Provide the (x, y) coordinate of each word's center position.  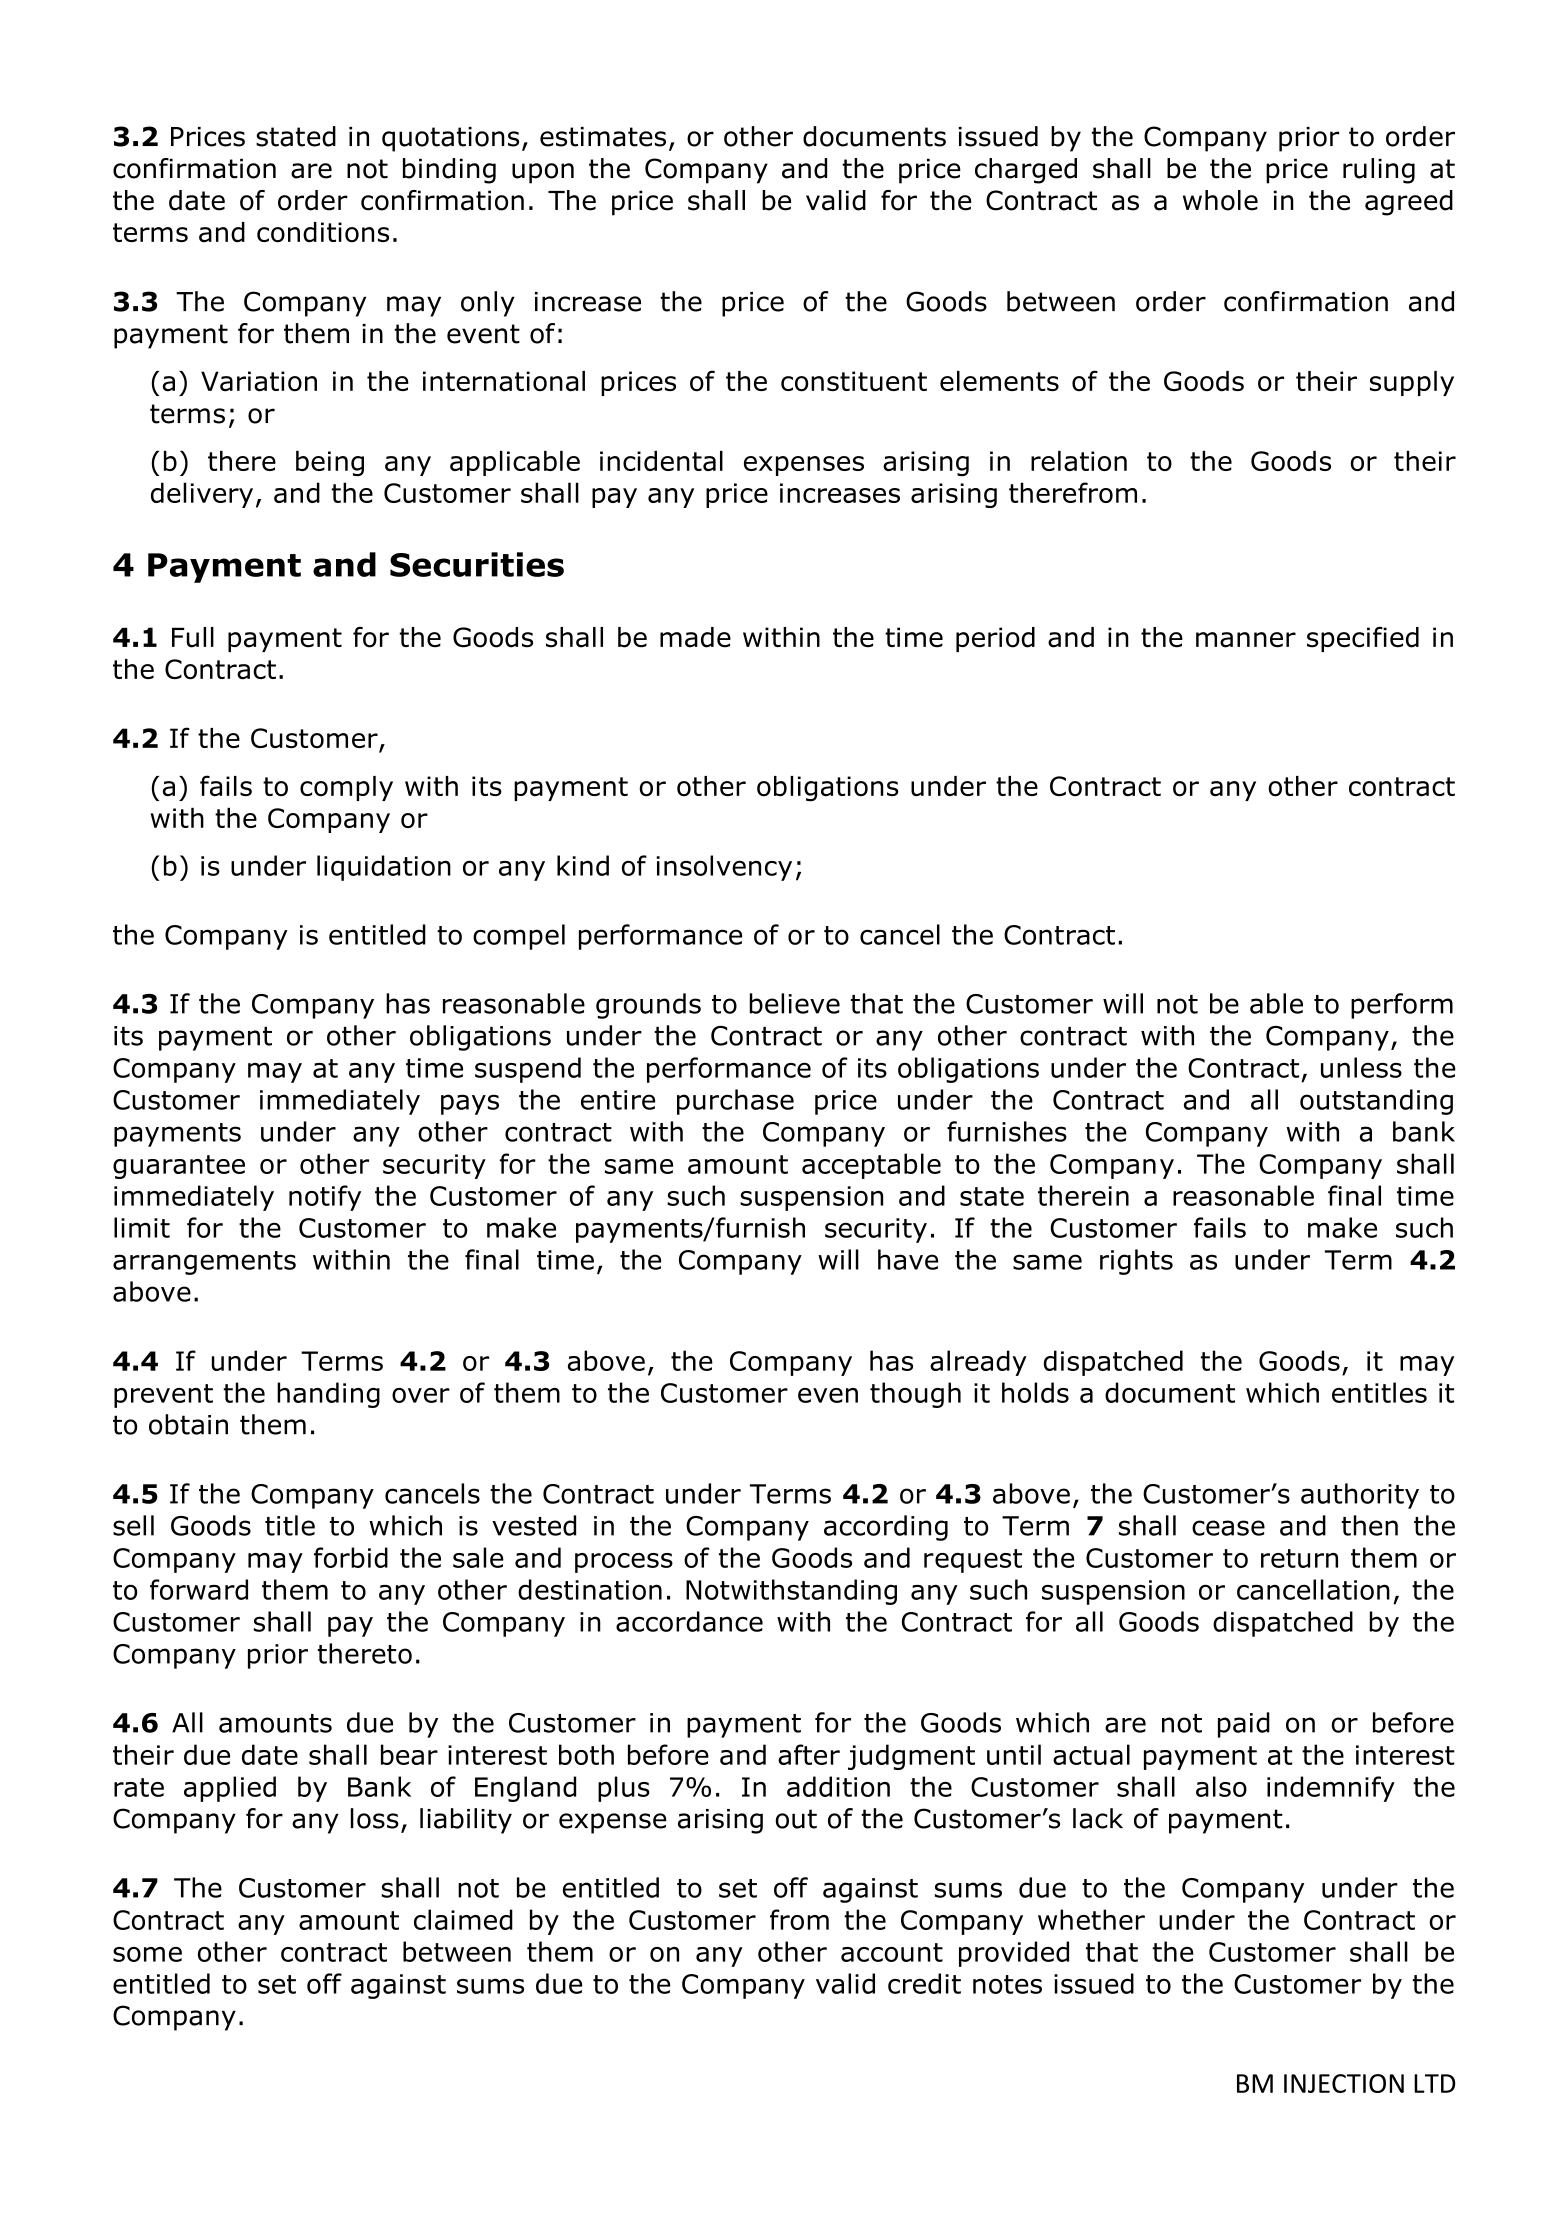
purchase (735, 1102)
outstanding (1376, 1102)
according (886, 1528)
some (147, 1954)
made (695, 637)
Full (193, 637)
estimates (603, 137)
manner (1246, 640)
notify (325, 1198)
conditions (323, 232)
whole (1220, 200)
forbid (351, 1557)
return (1299, 1558)
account (892, 1952)
